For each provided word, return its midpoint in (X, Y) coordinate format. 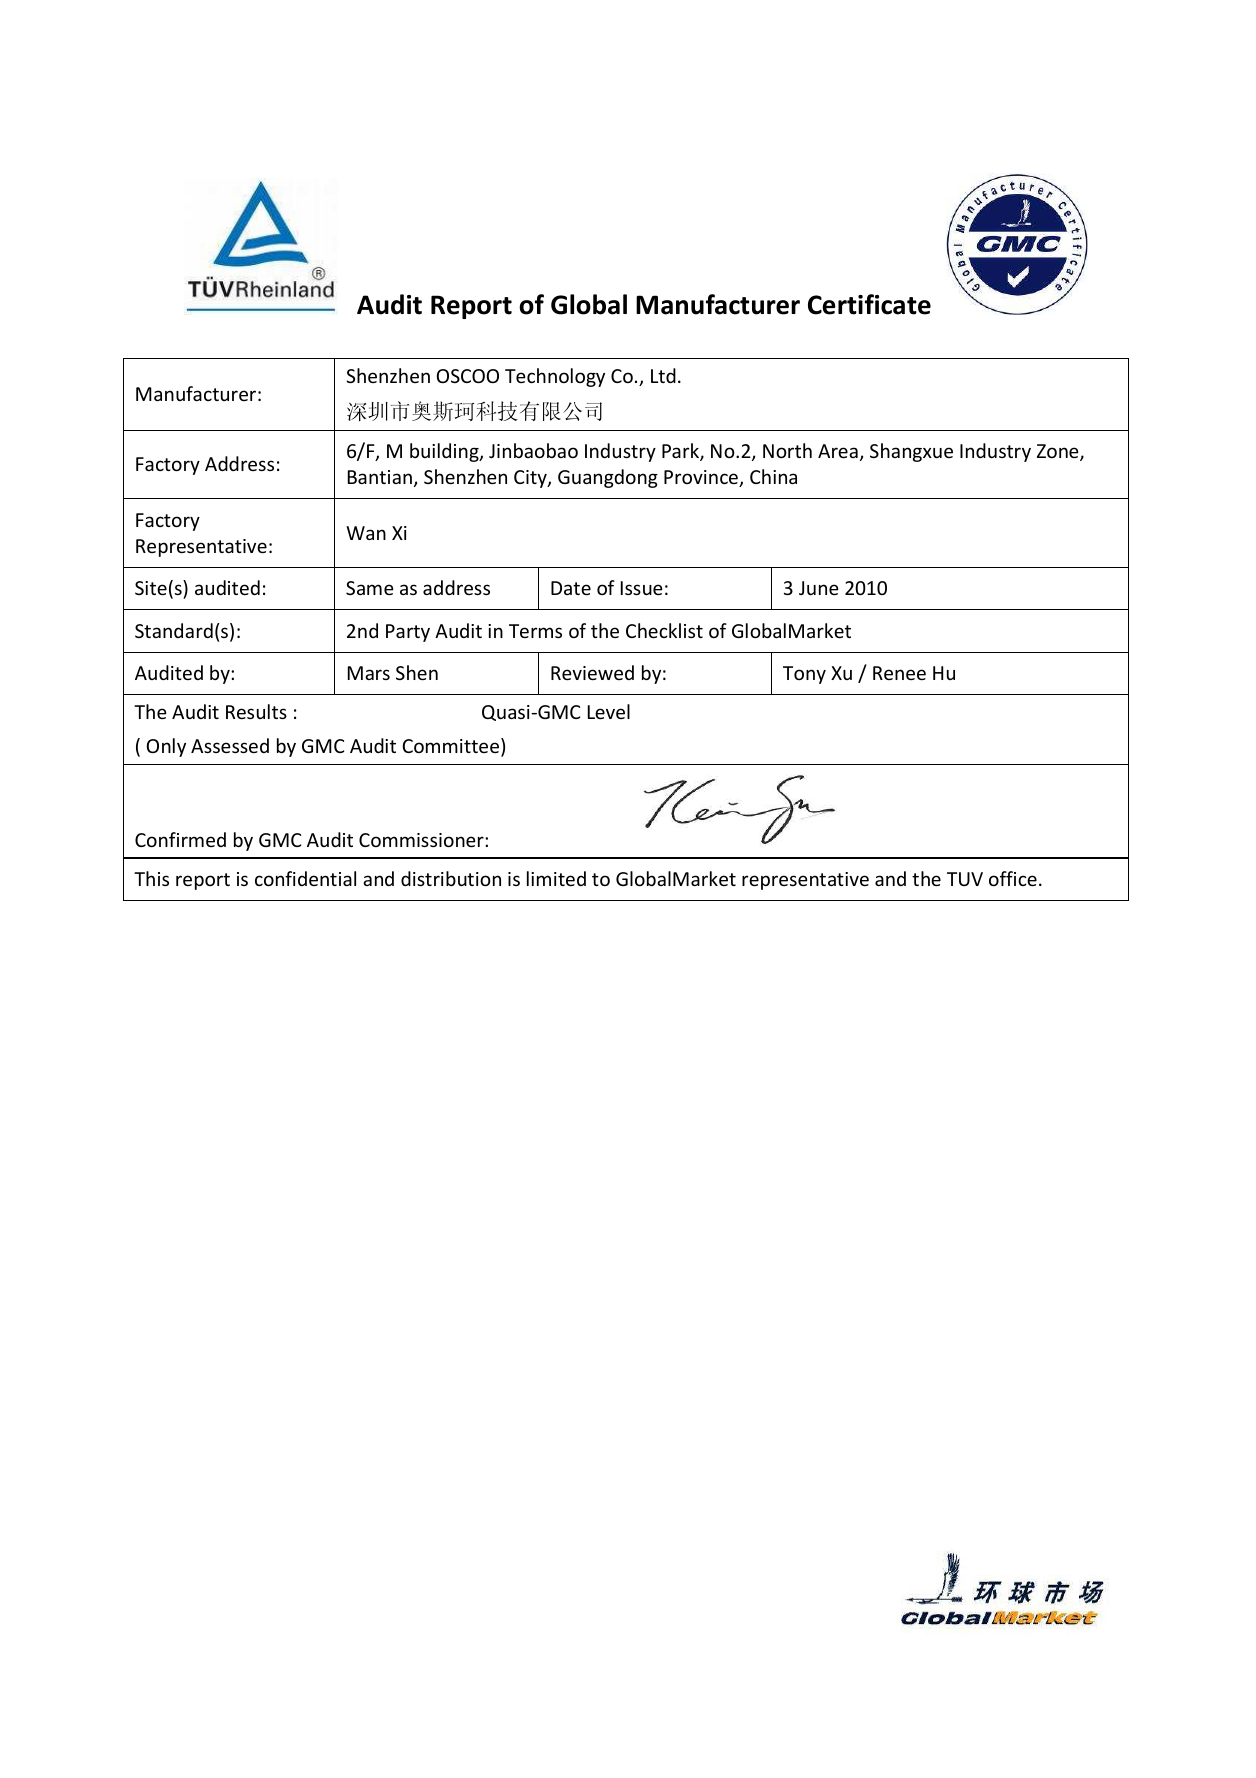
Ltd (663, 375)
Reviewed (592, 672)
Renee (899, 673)
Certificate (869, 304)
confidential (305, 878)
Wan (366, 533)
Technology (555, 377)
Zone (1059, 452)
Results (256, 711)
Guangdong (608, 478)
